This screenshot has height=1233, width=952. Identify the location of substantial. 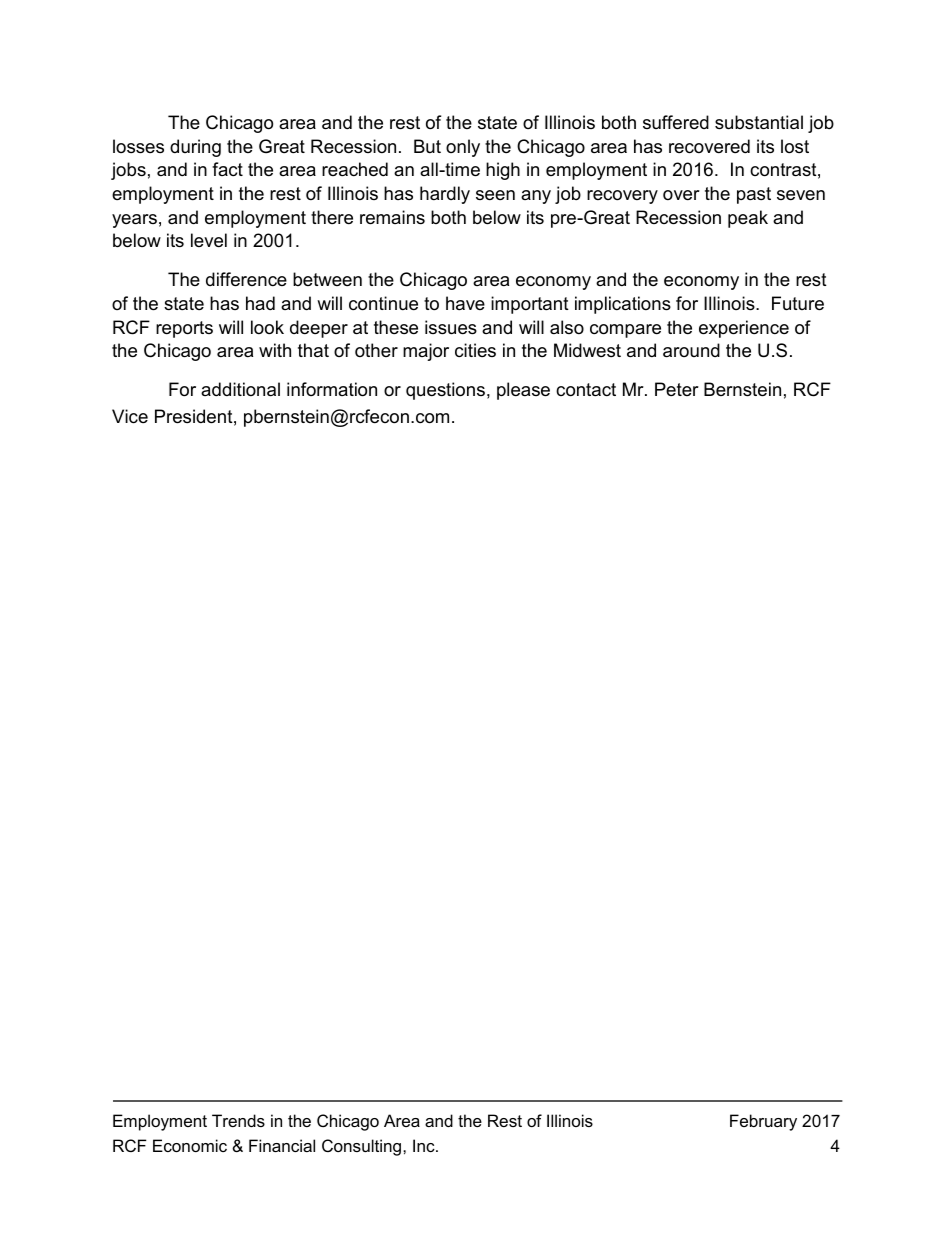
(759, 122).
